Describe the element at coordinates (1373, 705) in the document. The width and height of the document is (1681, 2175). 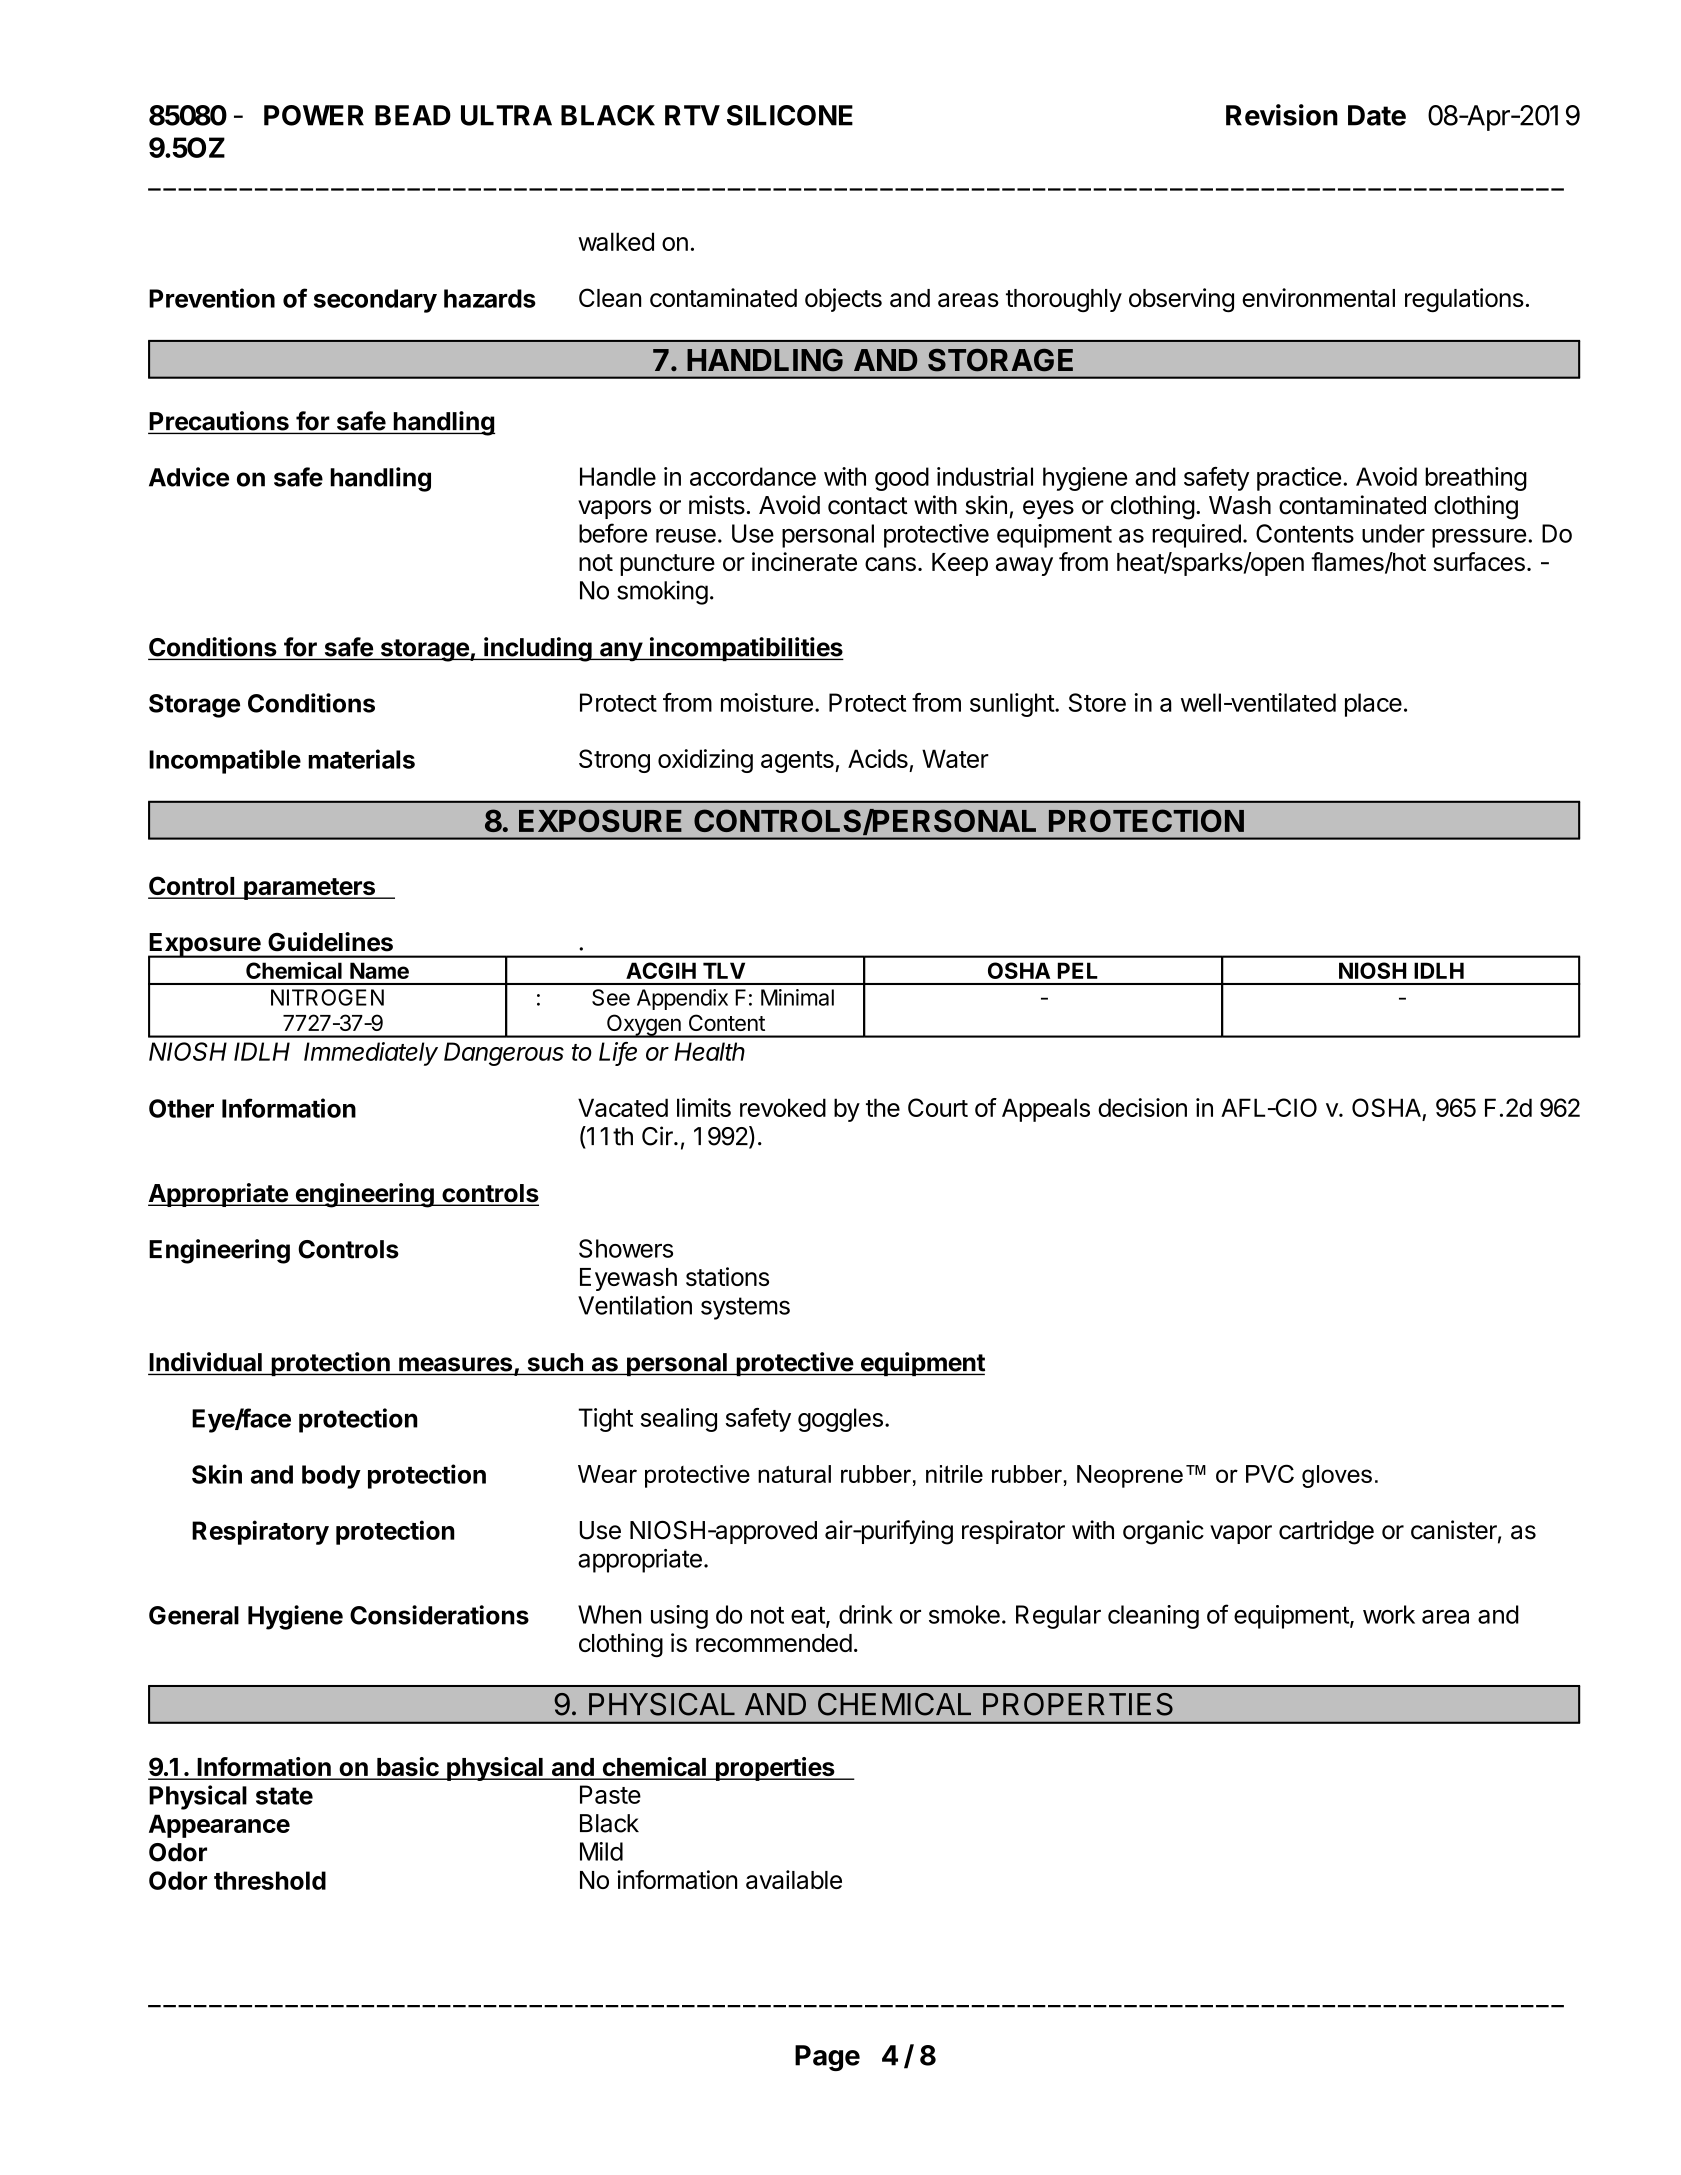
I see `place` at that location.
